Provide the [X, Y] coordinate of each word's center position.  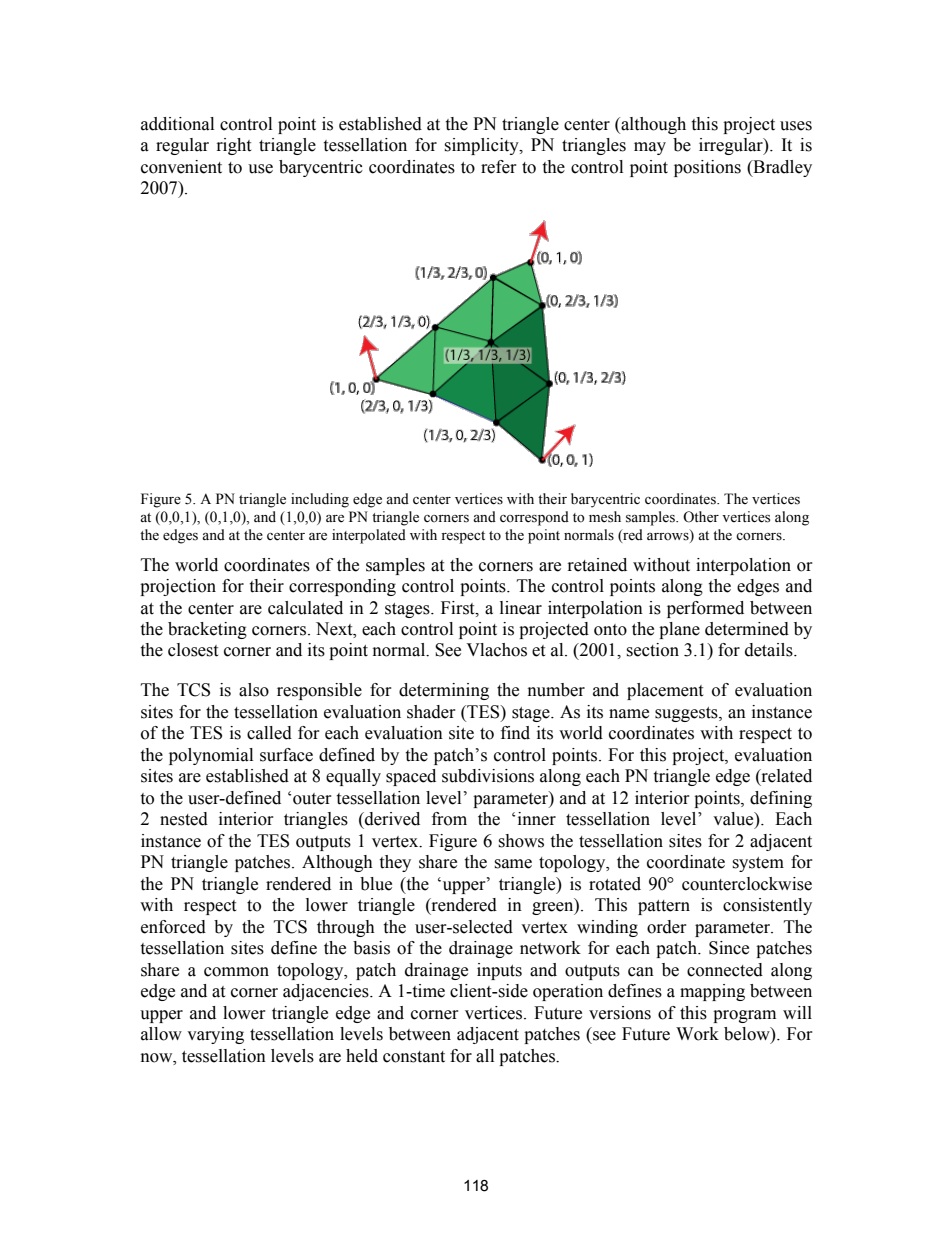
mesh [605, 517]
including [320, 500]
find [515, 733]
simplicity [482, 146]
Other [701, 517]
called [269, 733]
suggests [687, 714]
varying [215, 1035]
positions [707, 168]
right [234, 146]
